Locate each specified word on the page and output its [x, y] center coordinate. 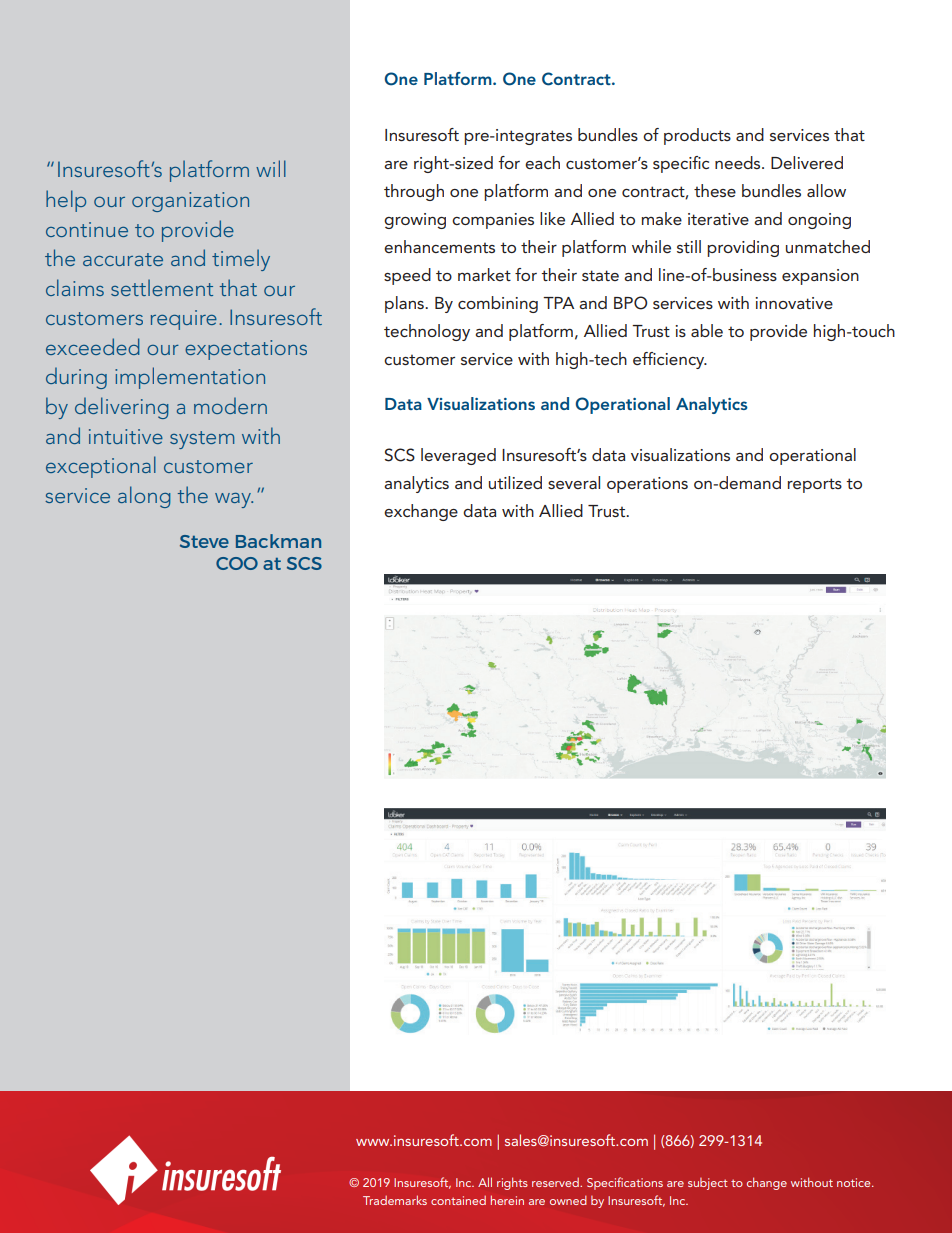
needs [739, 162]
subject [708, 1184]
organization [190, 202]
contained [458, 1200]
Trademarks [395, 1200]
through [414, 192]
